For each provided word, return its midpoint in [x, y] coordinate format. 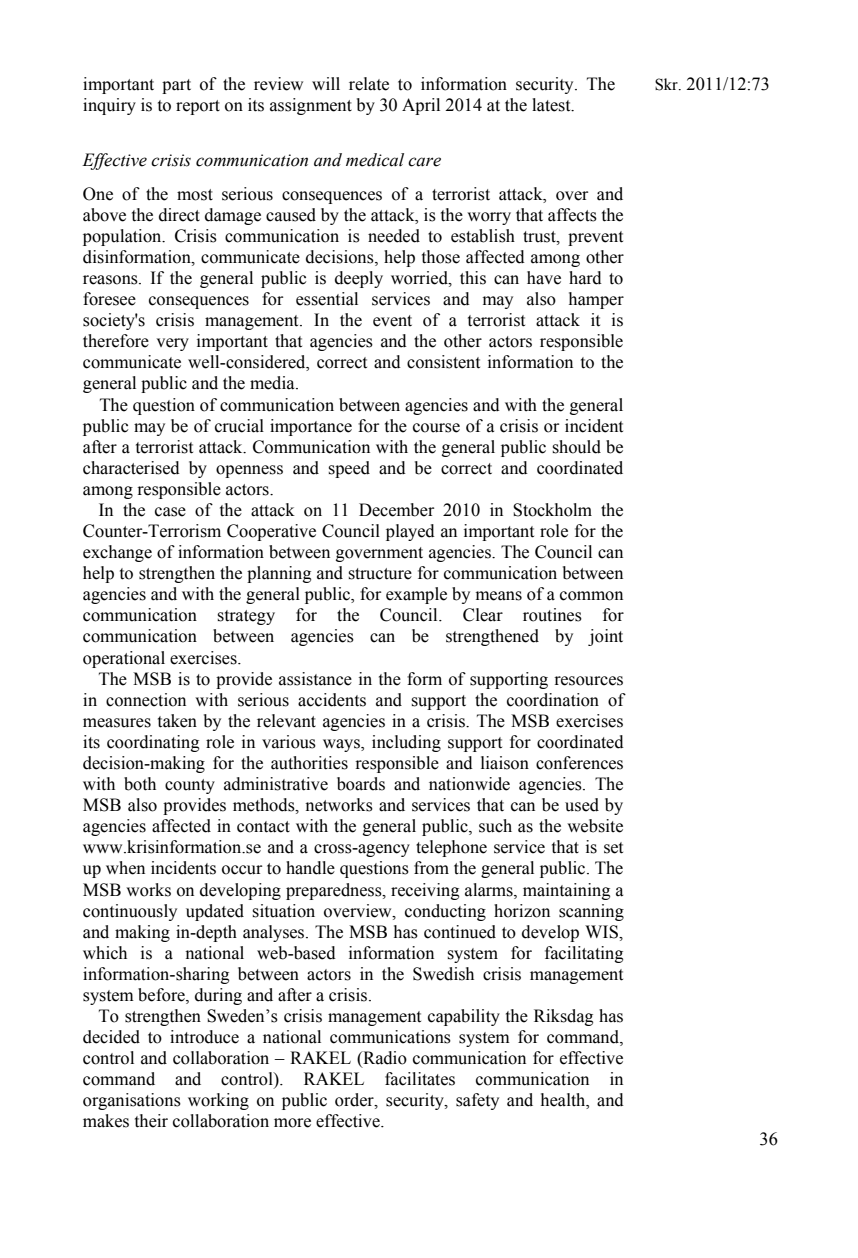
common [591, 596]
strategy [246, 617]
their [151, 1121]
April [421, 106]
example [416, 595]
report [198, 107]
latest [552, 105]
